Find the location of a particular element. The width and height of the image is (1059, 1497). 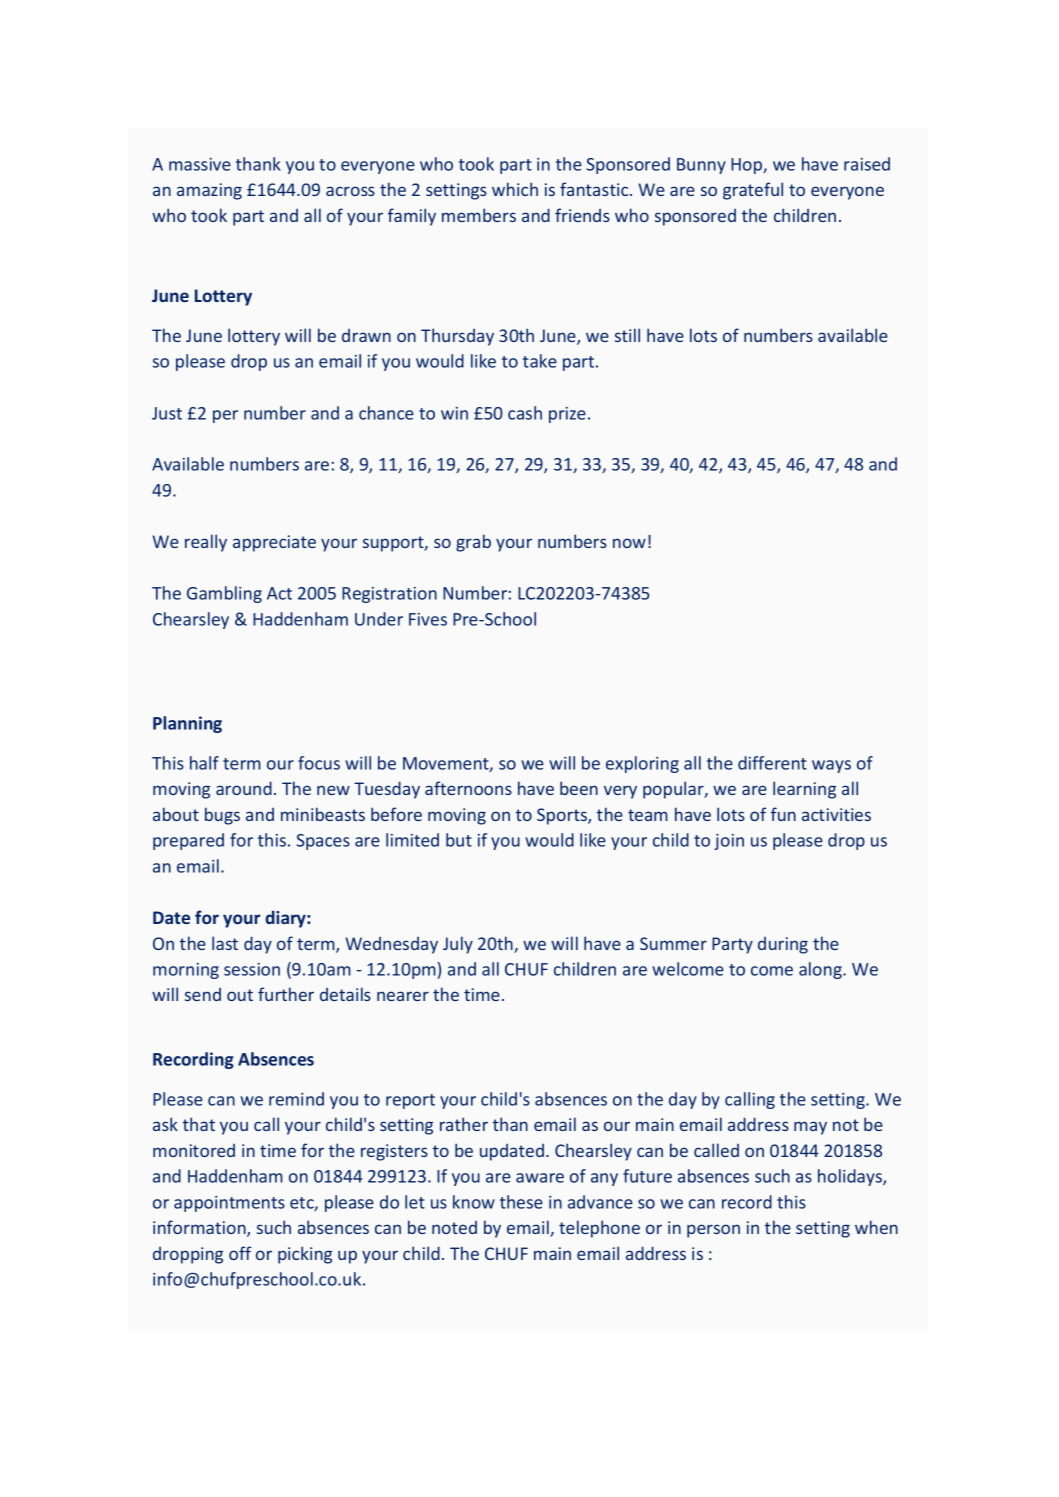

Planning is located at coordinates (187, 724).
